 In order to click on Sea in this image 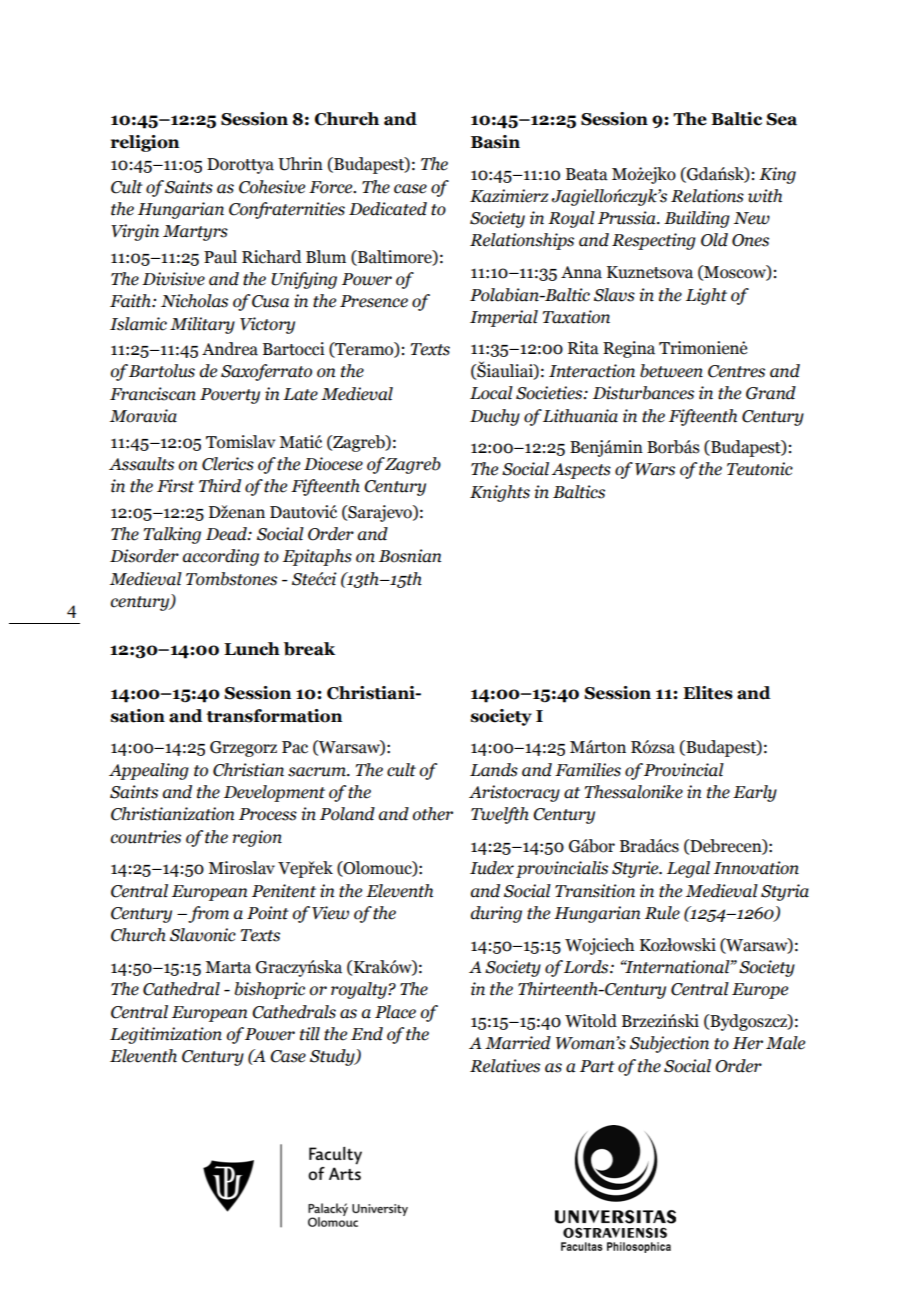, I will do `click(781, 119)`.
